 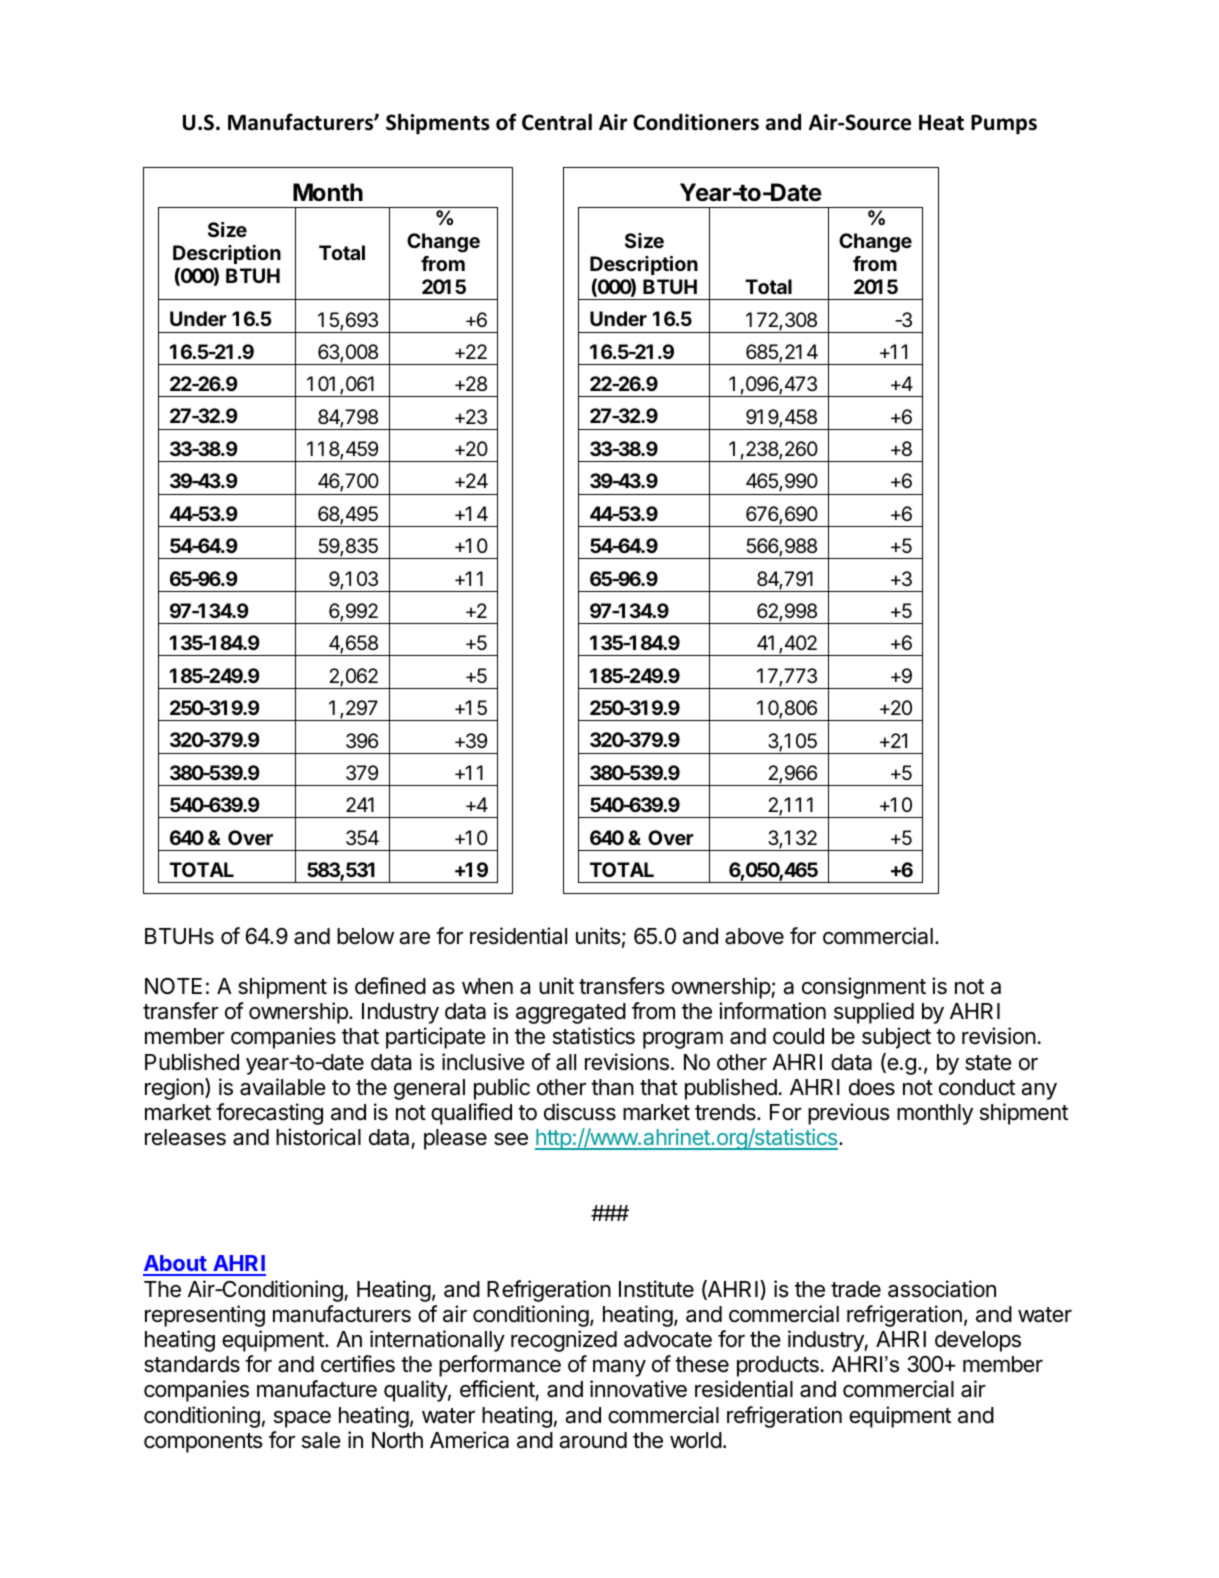 I want to click on develops, so click(x=978, y=1341).
